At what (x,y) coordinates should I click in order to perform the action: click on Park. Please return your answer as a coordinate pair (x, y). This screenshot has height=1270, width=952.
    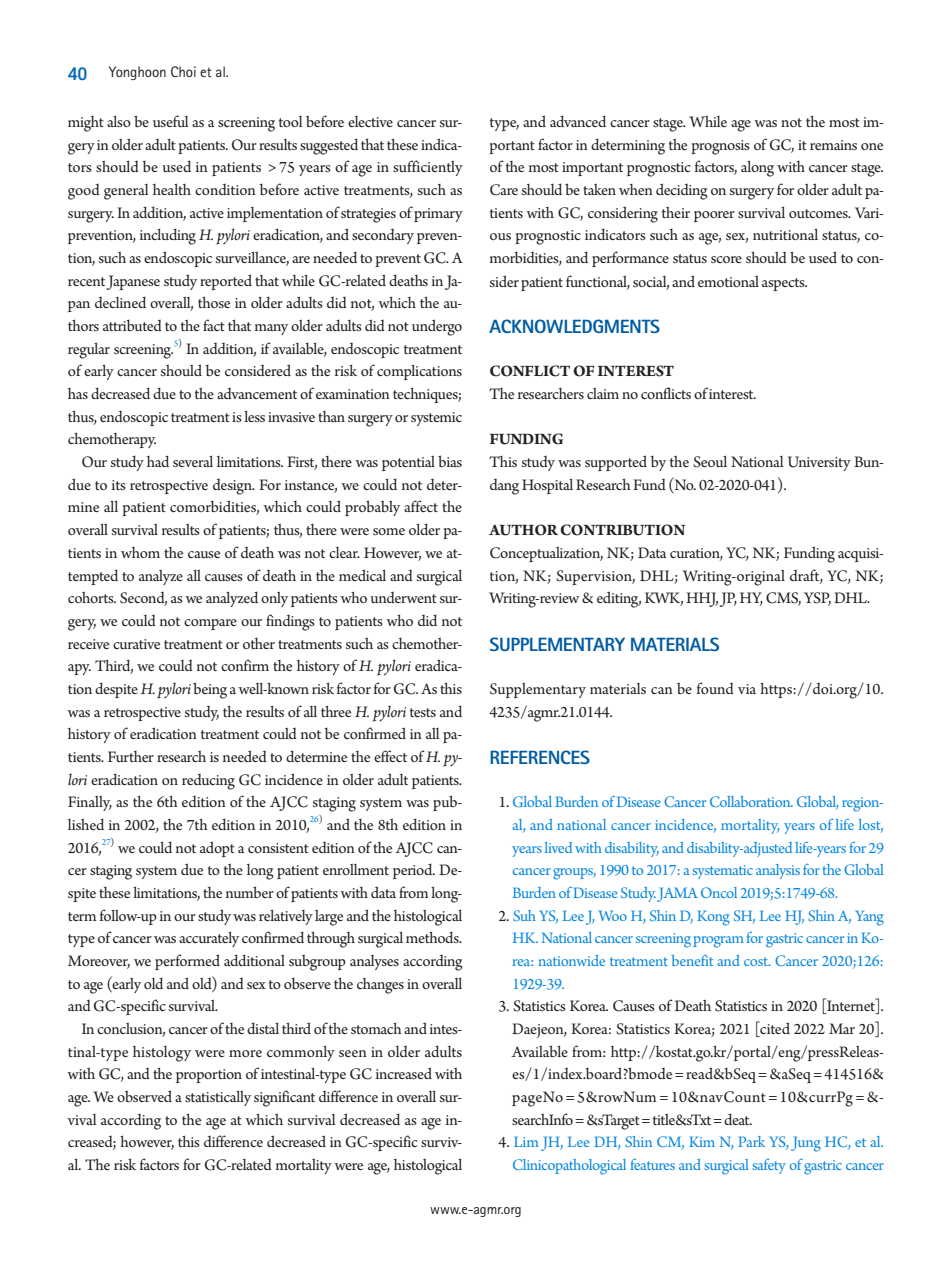
    Looking at the image, I should click on (751, 1141).
